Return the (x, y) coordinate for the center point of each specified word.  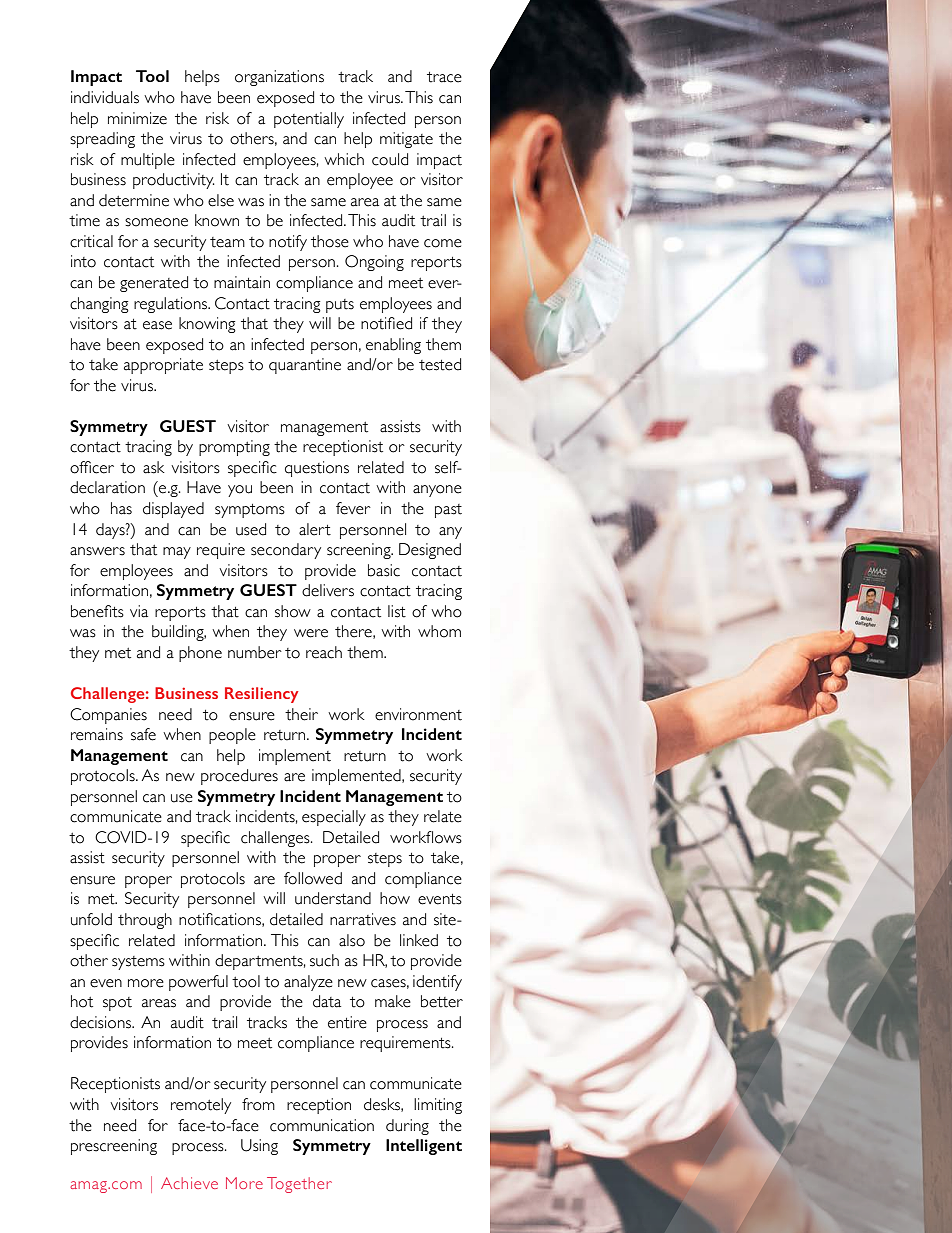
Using (259, 1147)
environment (418, 714)
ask (154, 467)
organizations (279, 78)
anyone (437, 491)
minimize (137, 118)
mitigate (406, 140)
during (407, 1127)
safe (143, 734)
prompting (234, 448)
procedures (239, 777)
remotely (201, 1106)
